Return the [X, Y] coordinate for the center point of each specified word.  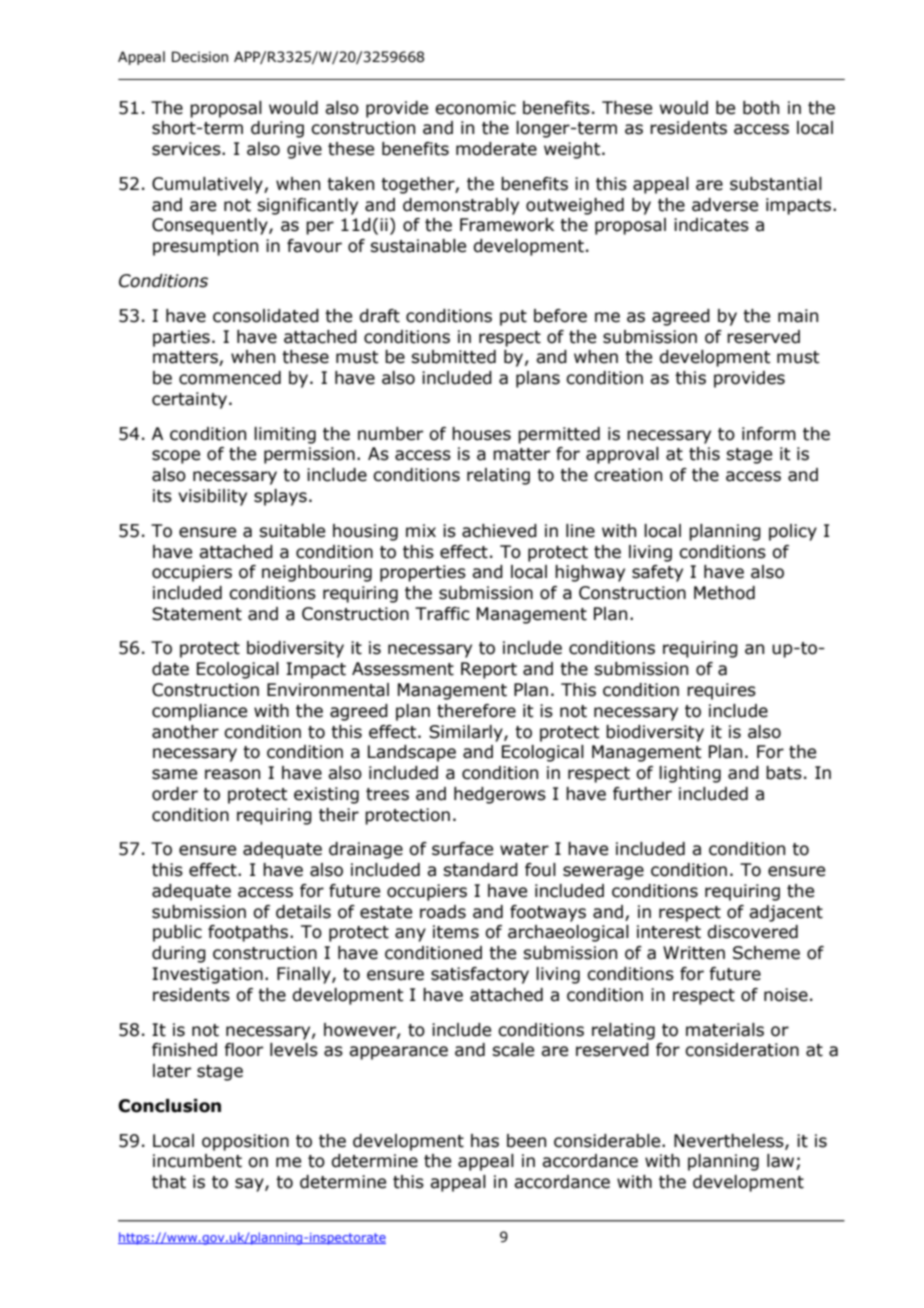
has [485, 1141]
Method [724, 593]
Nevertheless [730, 1141]
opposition [245, 1142]
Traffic [442, 614]
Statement [197, 614]
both [761, 108]
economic [475, 108]
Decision [200, 57]
